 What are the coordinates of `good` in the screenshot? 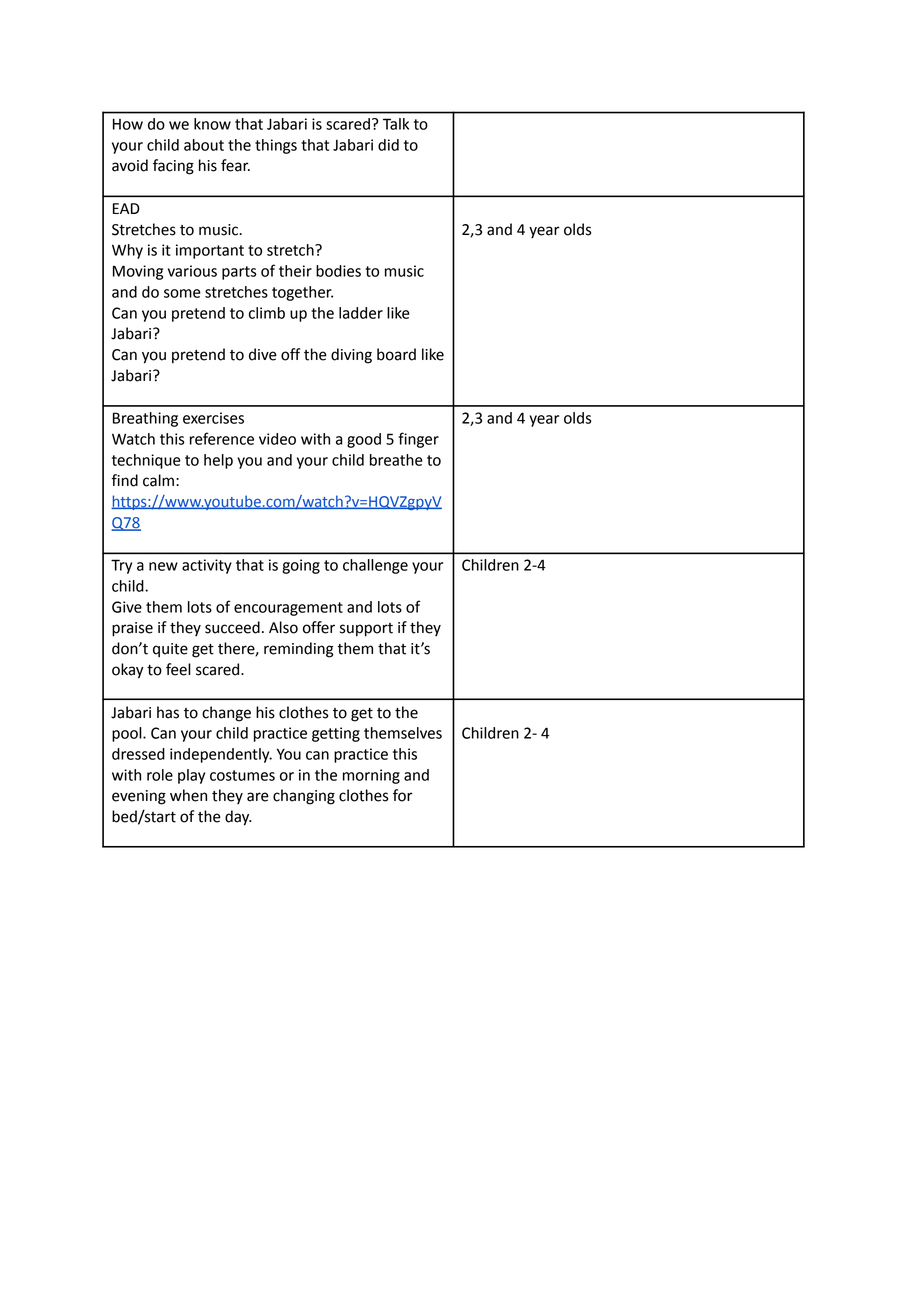 It's located at (364, 440).
